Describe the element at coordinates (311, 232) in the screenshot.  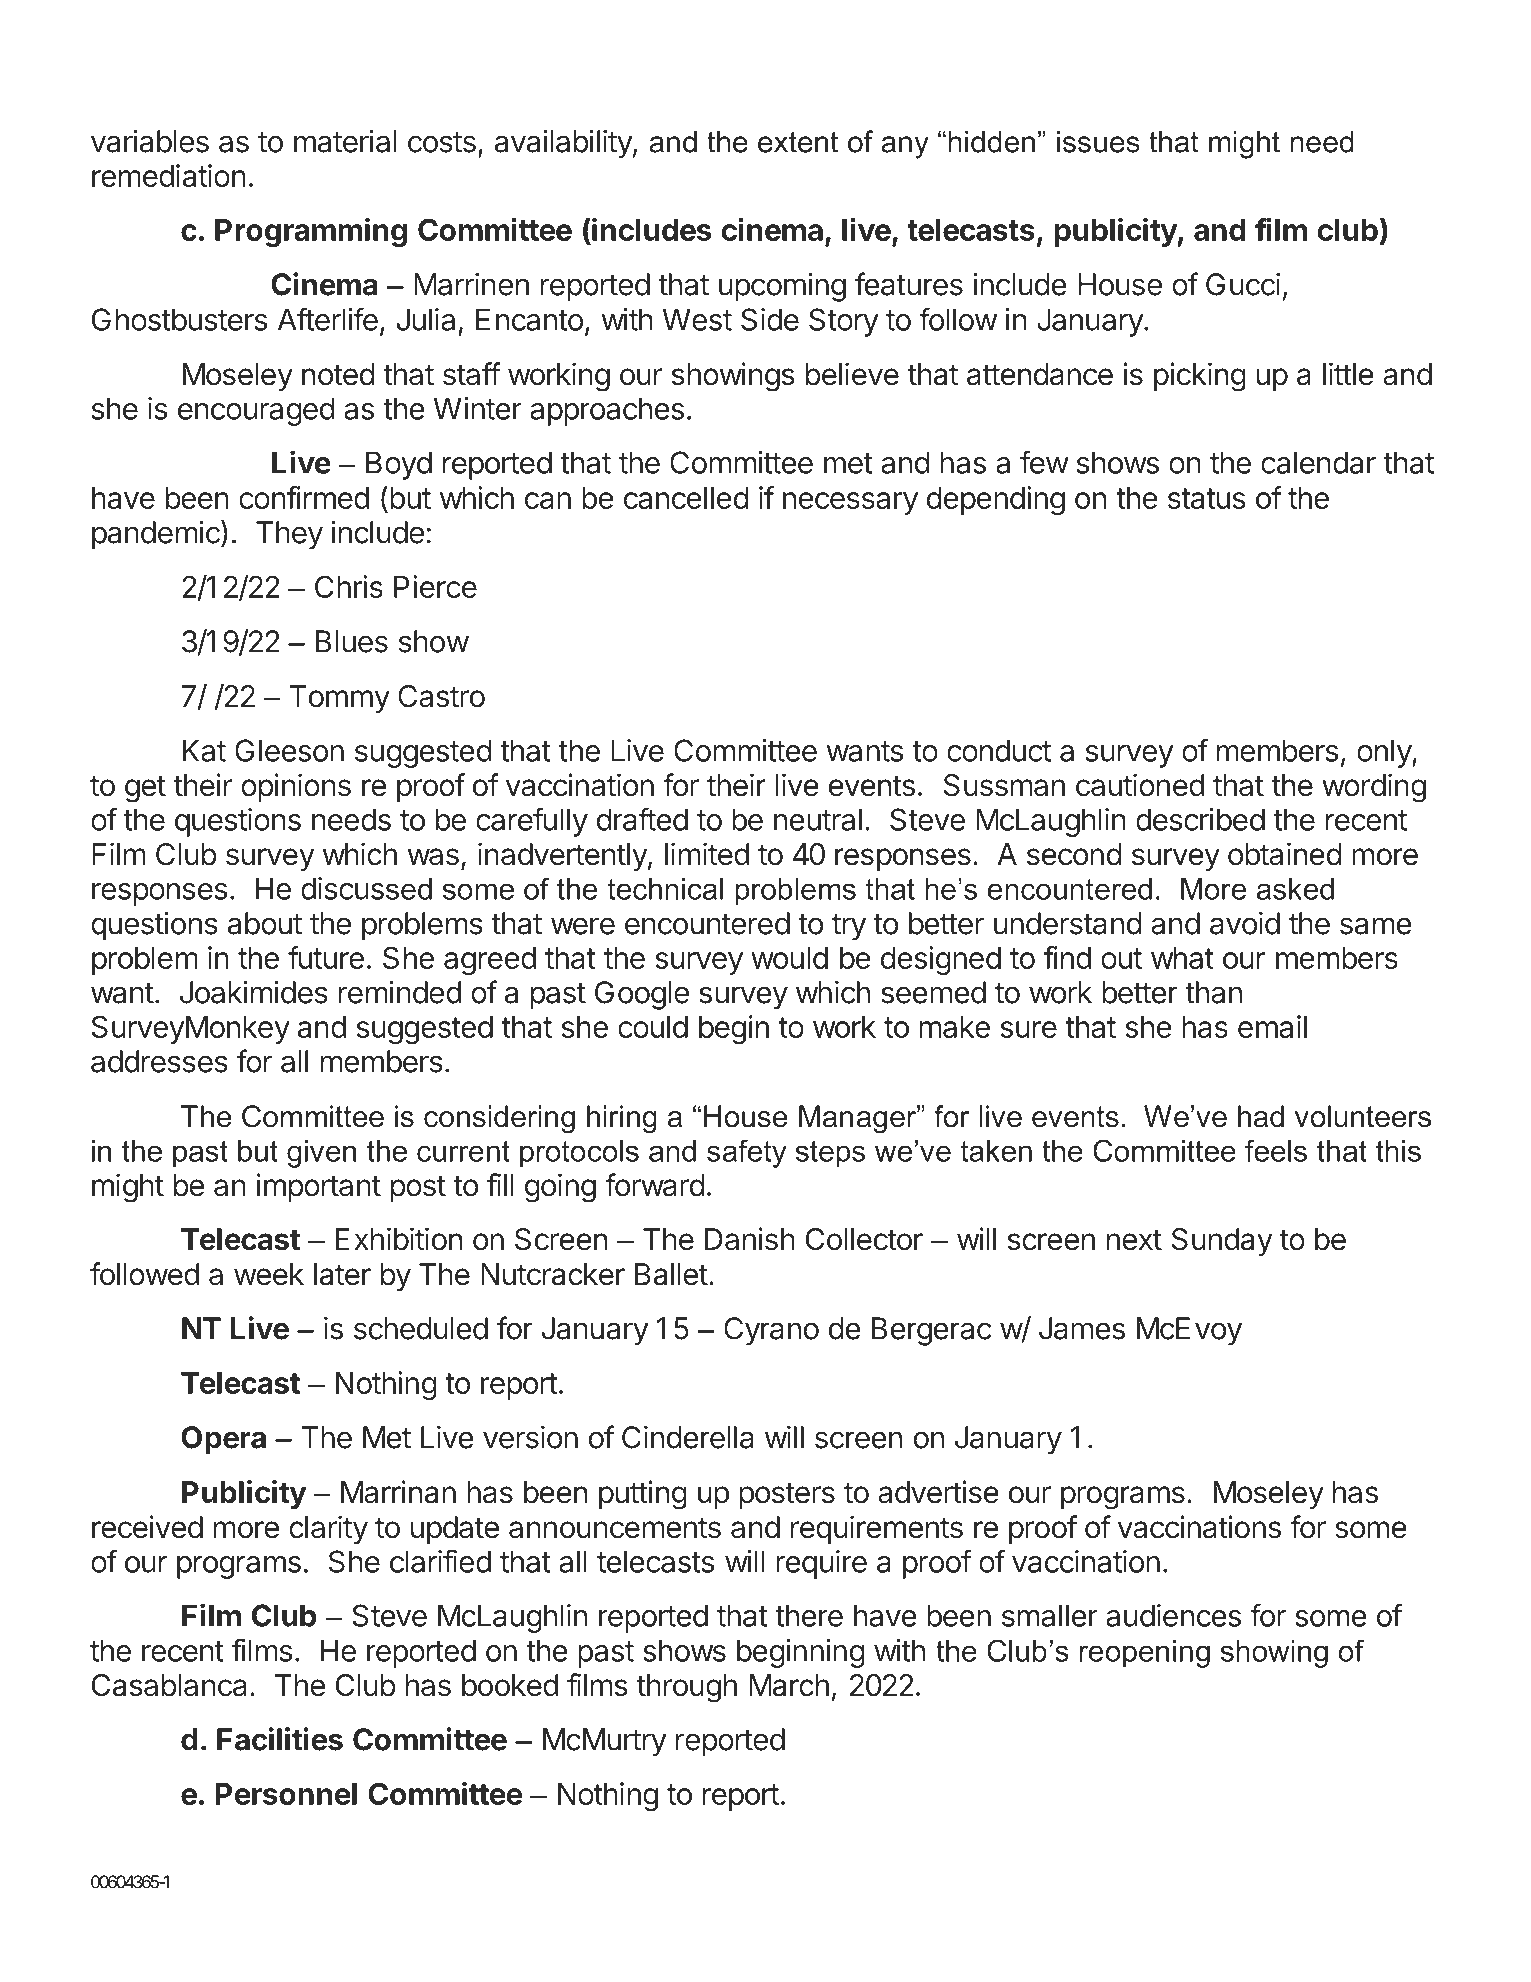
I see `Programming` at that location.
